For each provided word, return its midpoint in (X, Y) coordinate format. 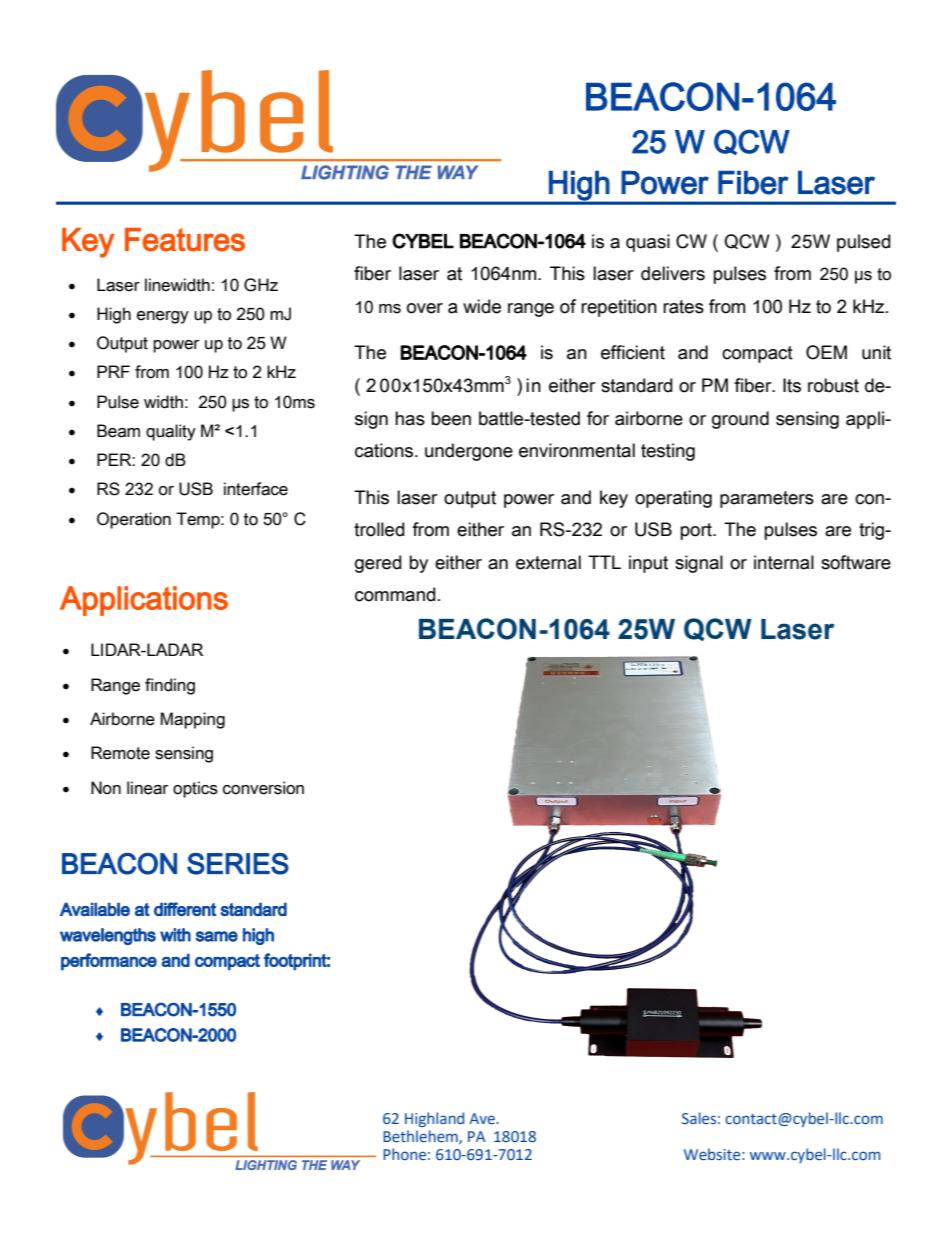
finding (170, 686)
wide (482, 306)
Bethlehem (421, 1137)
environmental (577, 450)
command (395, 594)
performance (109, 962)
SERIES (238, 864)
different (185, 909)
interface (256, 489)
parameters (767, 499)
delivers (673, 273)
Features (185, 240)
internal (784, 562)
